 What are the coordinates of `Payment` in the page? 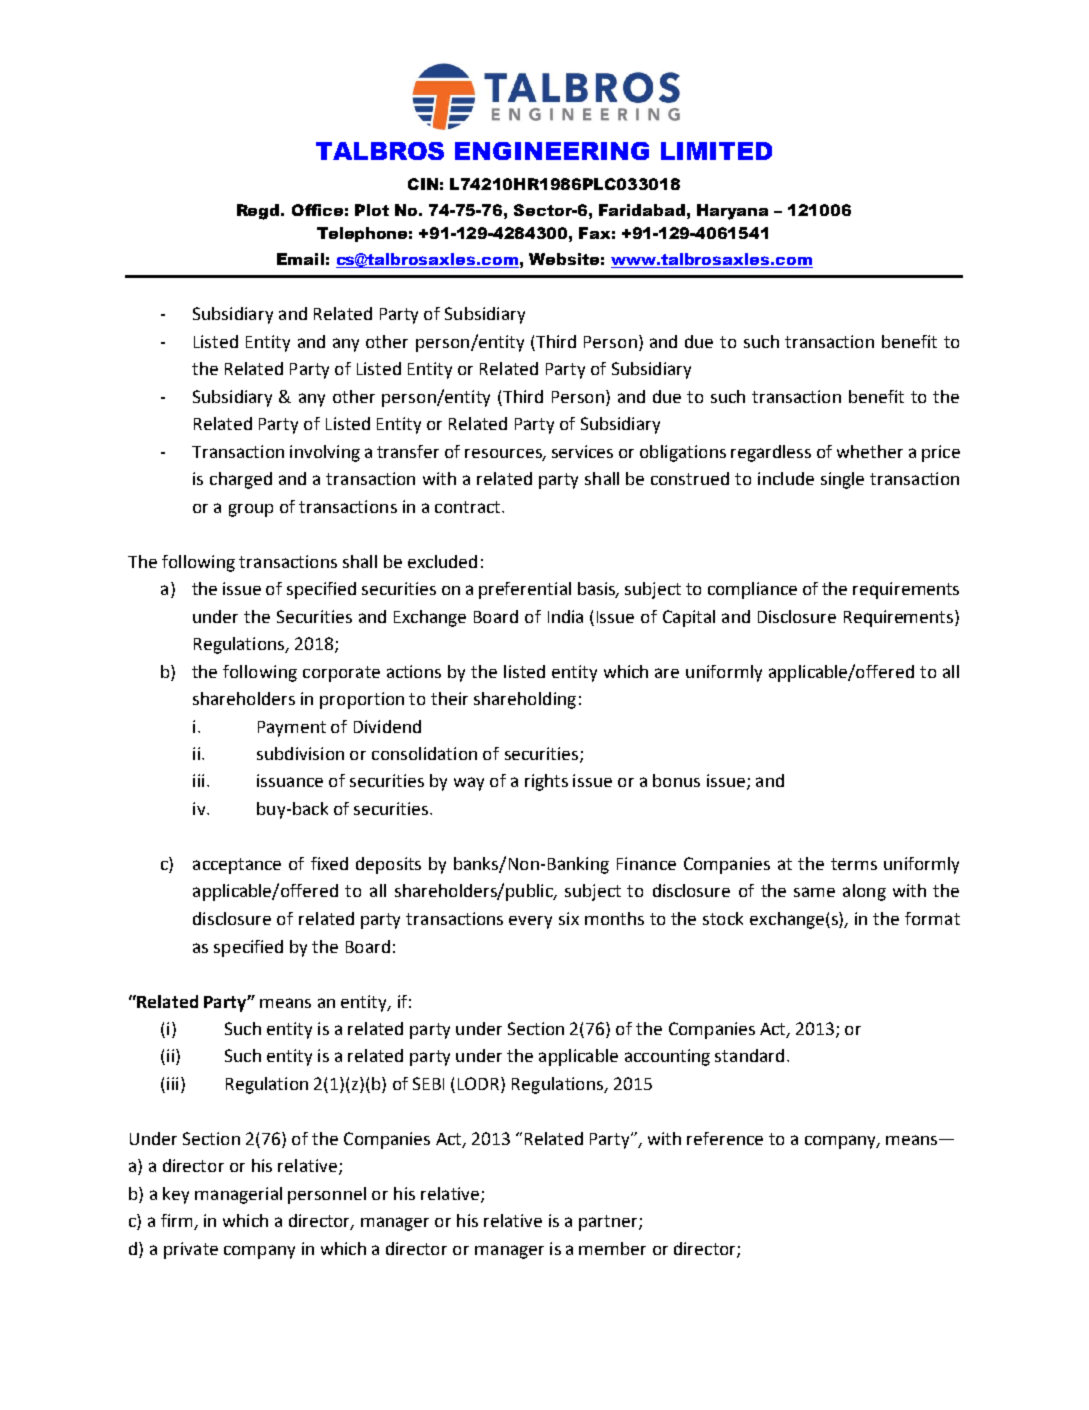 It's located at (292, 729).
